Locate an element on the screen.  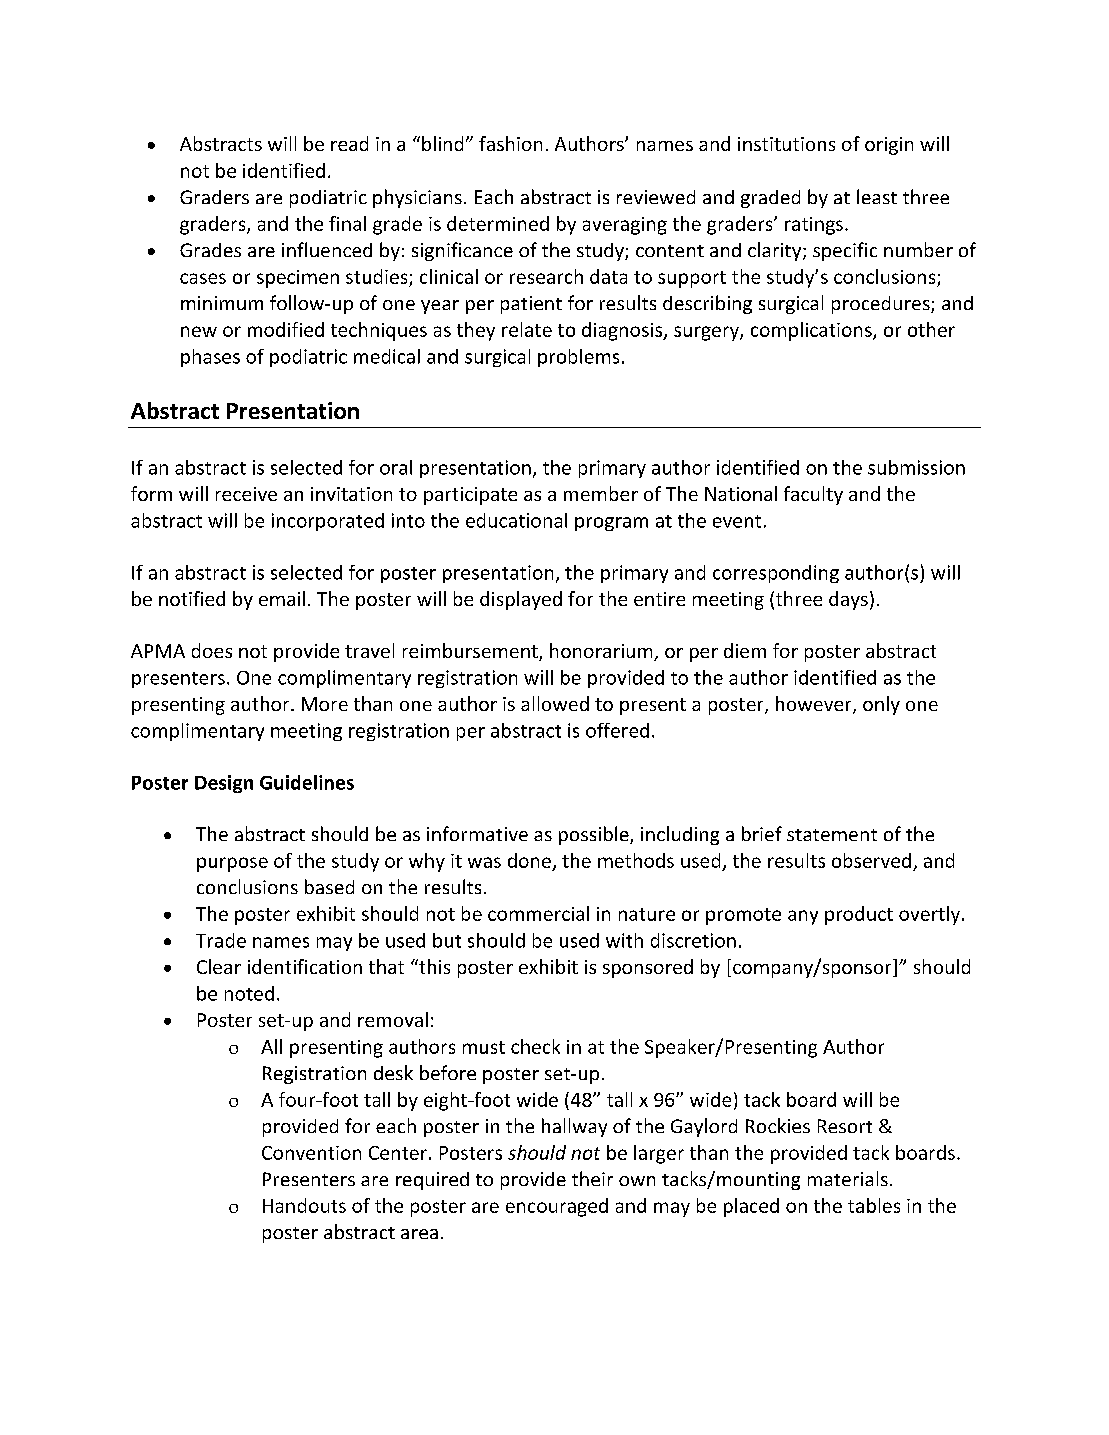
identification is located at coordinates (305, 966).
